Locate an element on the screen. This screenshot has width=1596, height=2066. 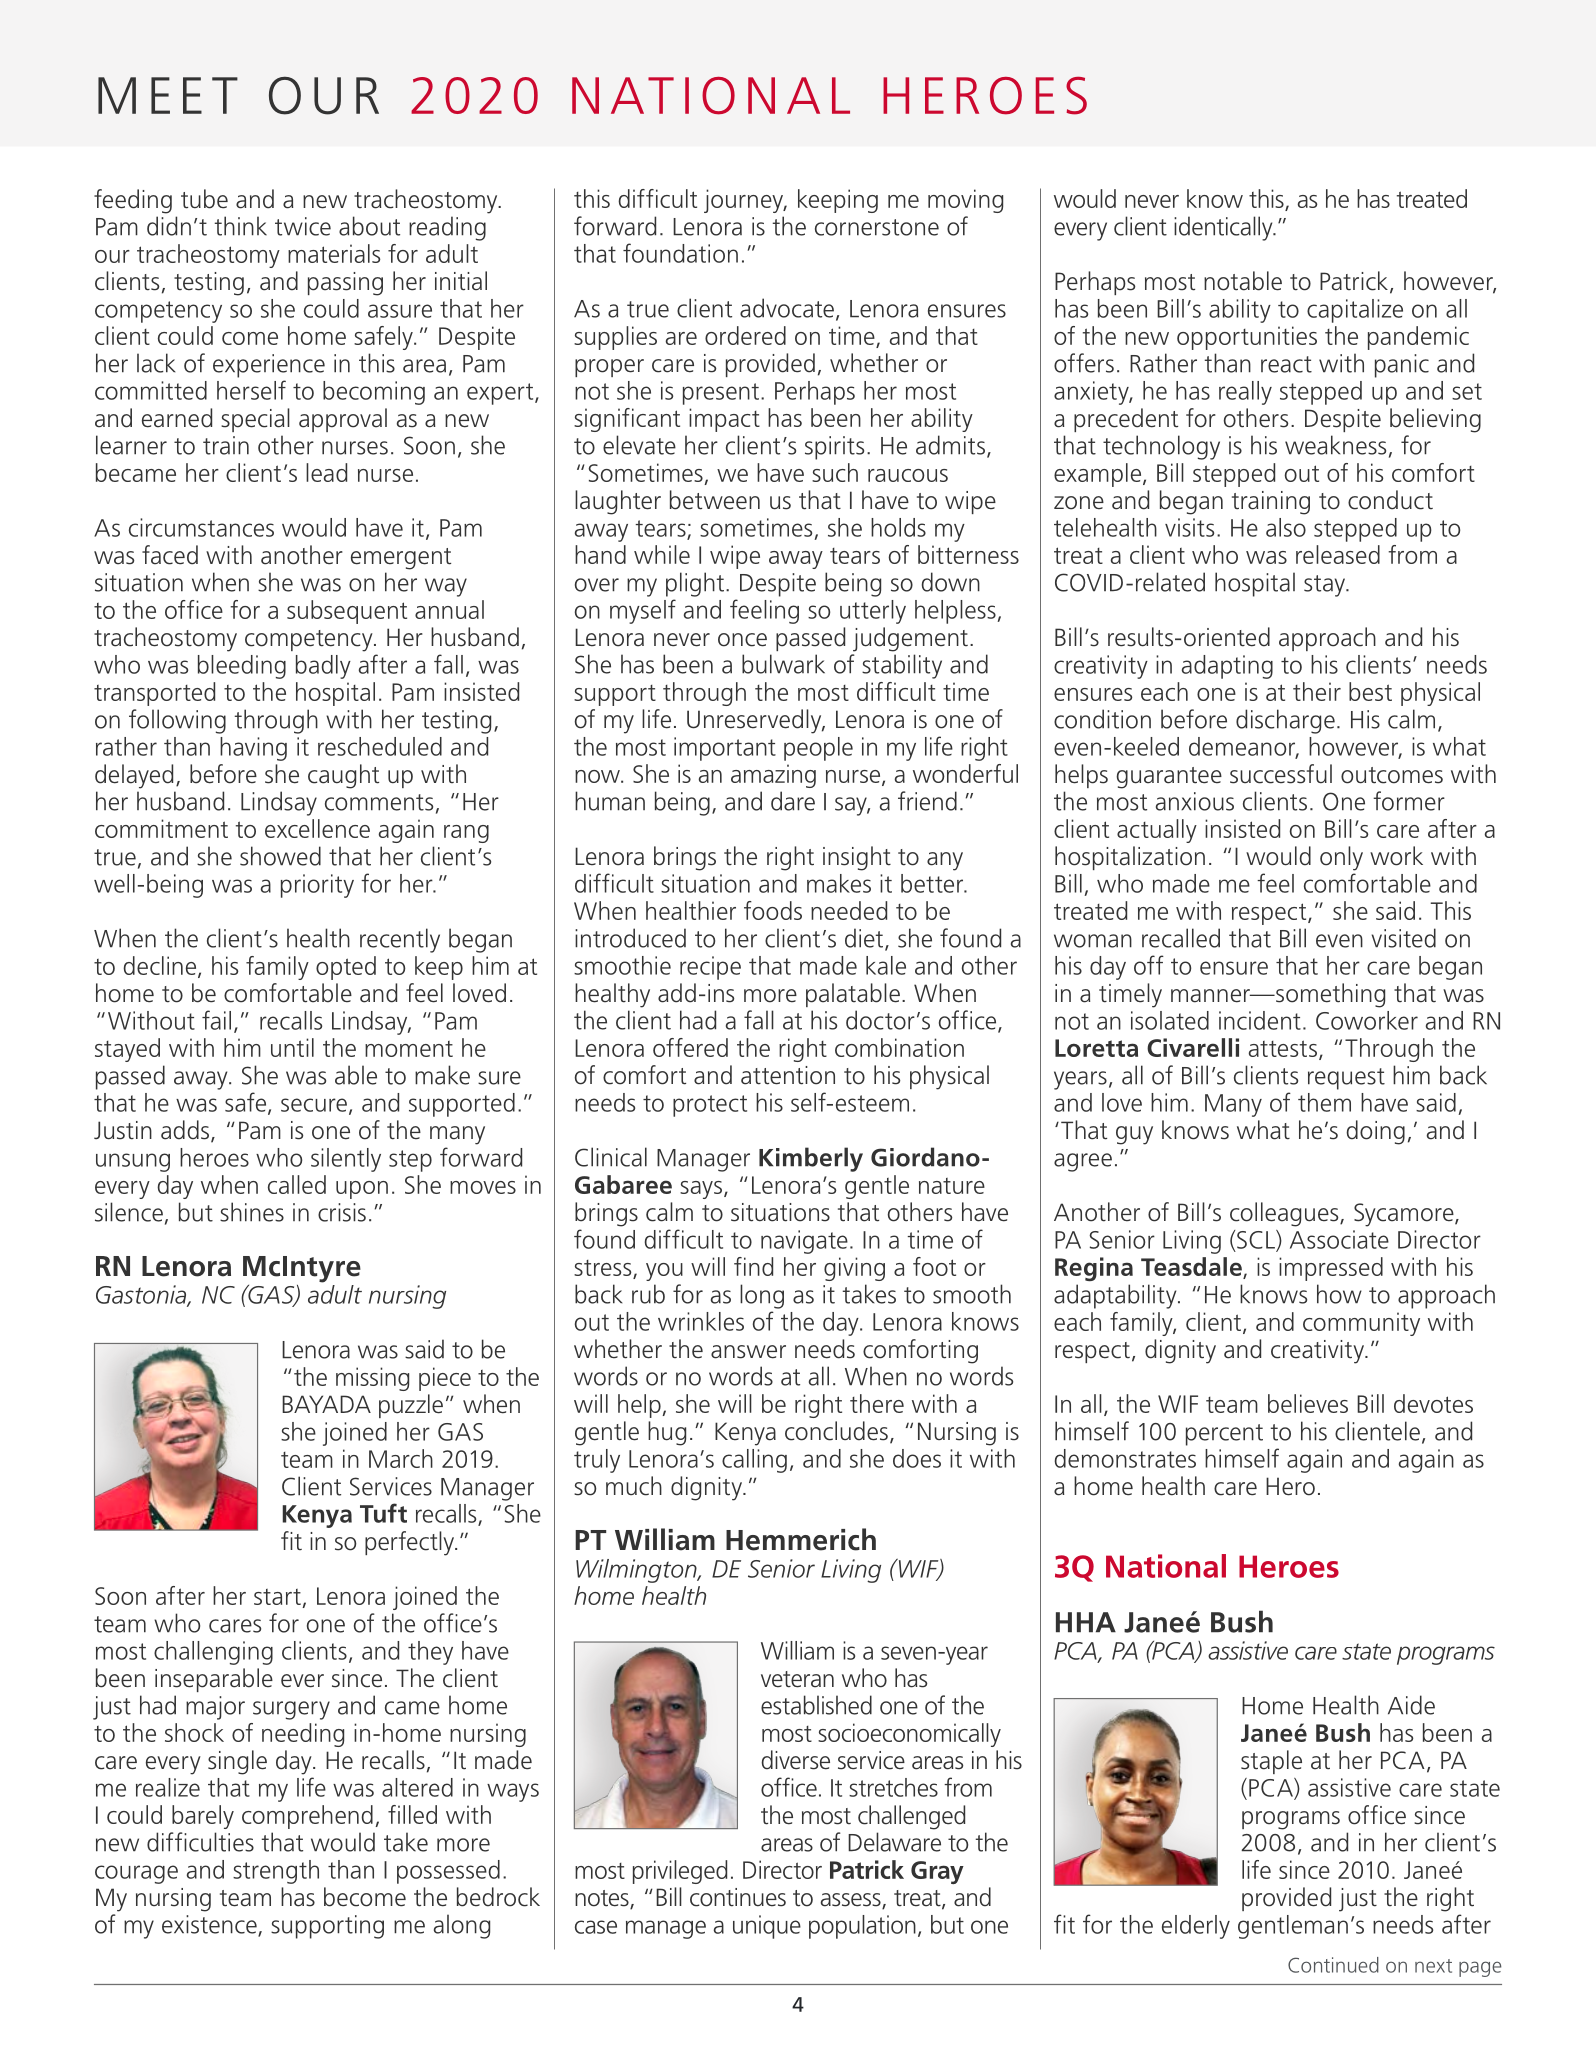
them is located at coordinates (1324, 1102).
